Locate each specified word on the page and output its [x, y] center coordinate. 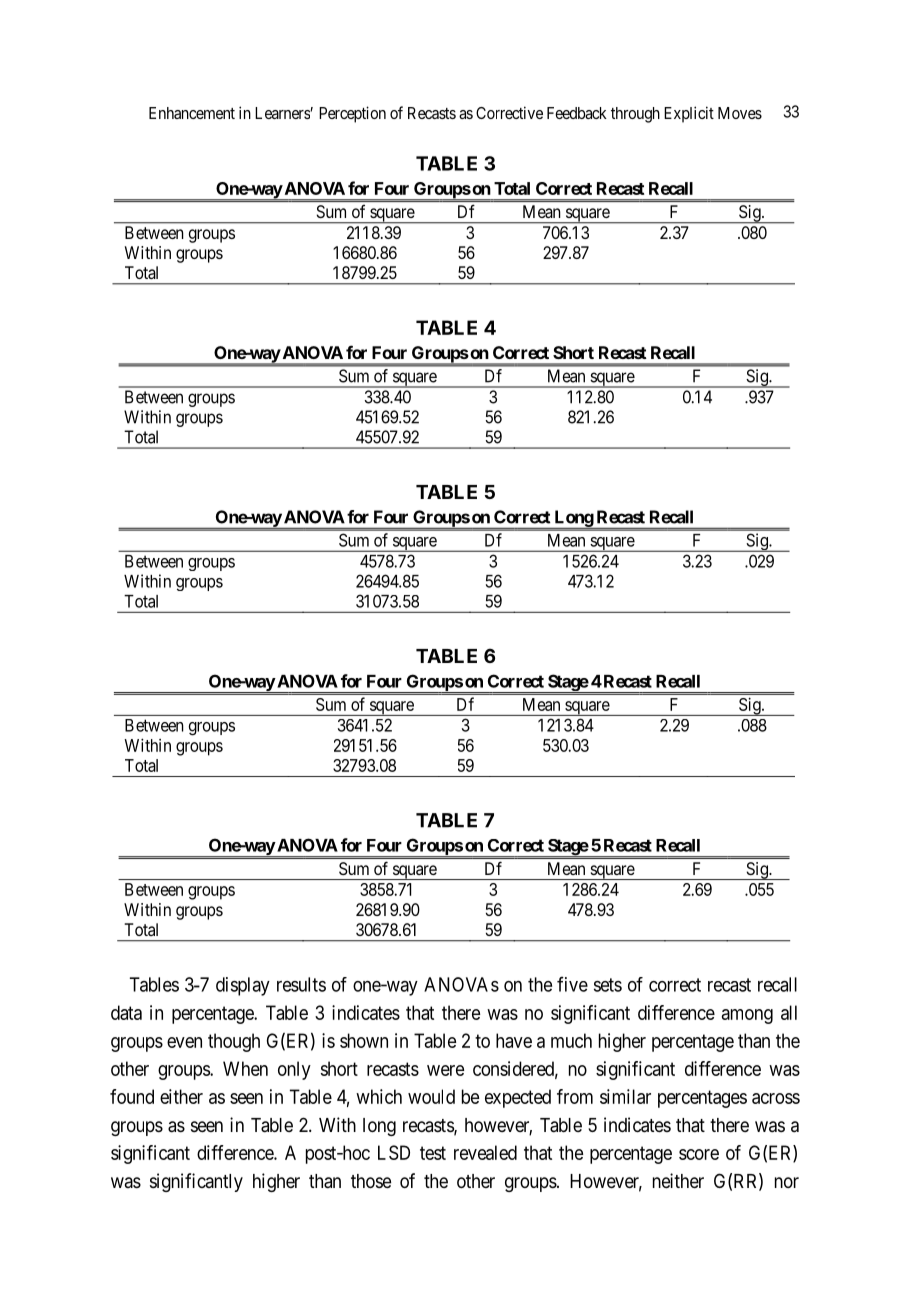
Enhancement [192, 113]
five [572, 984]
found [132, 1096]
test [433, 1153]
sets [608, 985]
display [243, 986]
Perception [352, 114]
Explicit [689, 114]
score [699, 1154]
